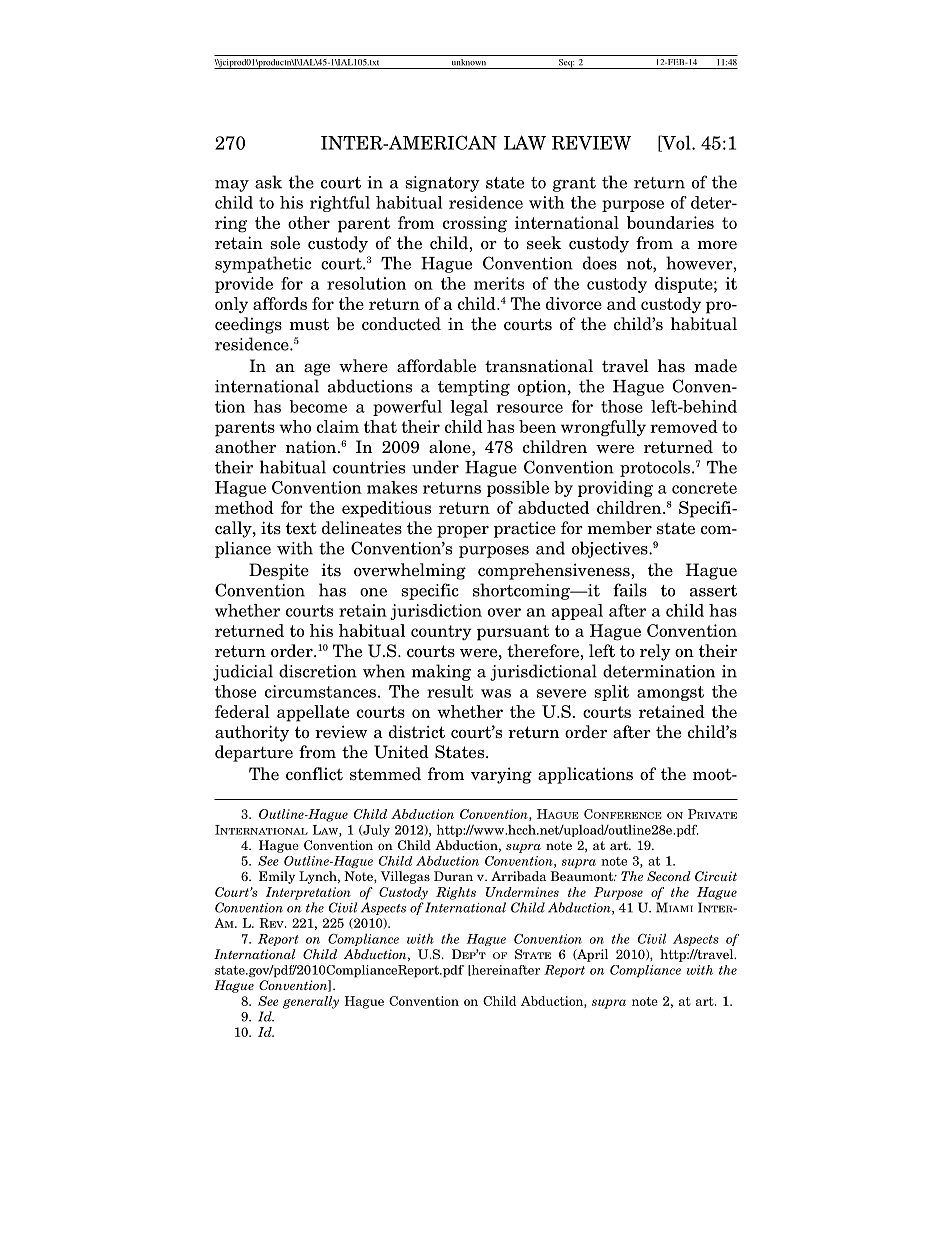 The height and width of the page is (1233, 952). What do you see at coordinates (619, 528) in the page?
I see `member` at bounding box center [619, 528].
